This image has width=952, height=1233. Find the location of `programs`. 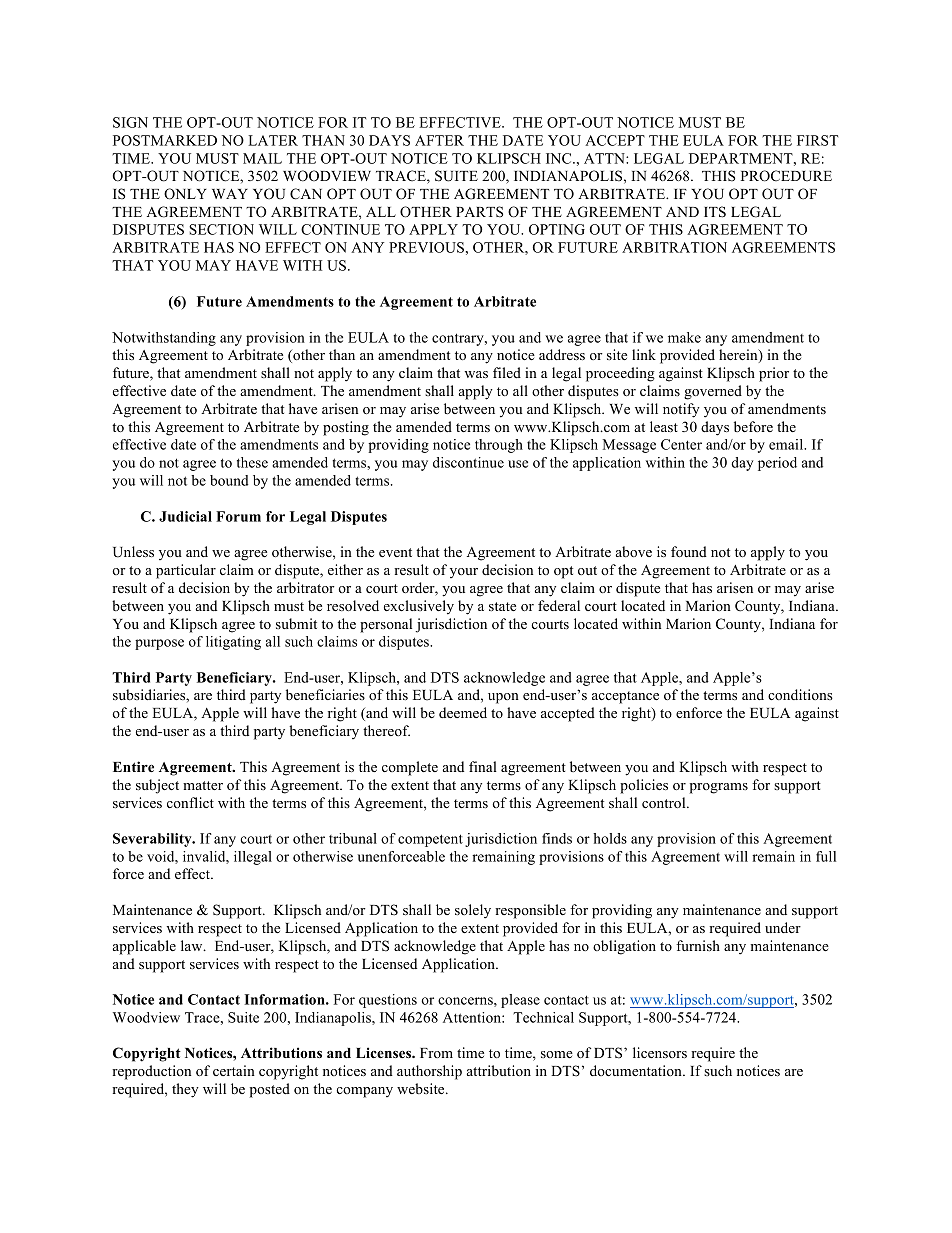

programs is located at coordinates (719, 788).
